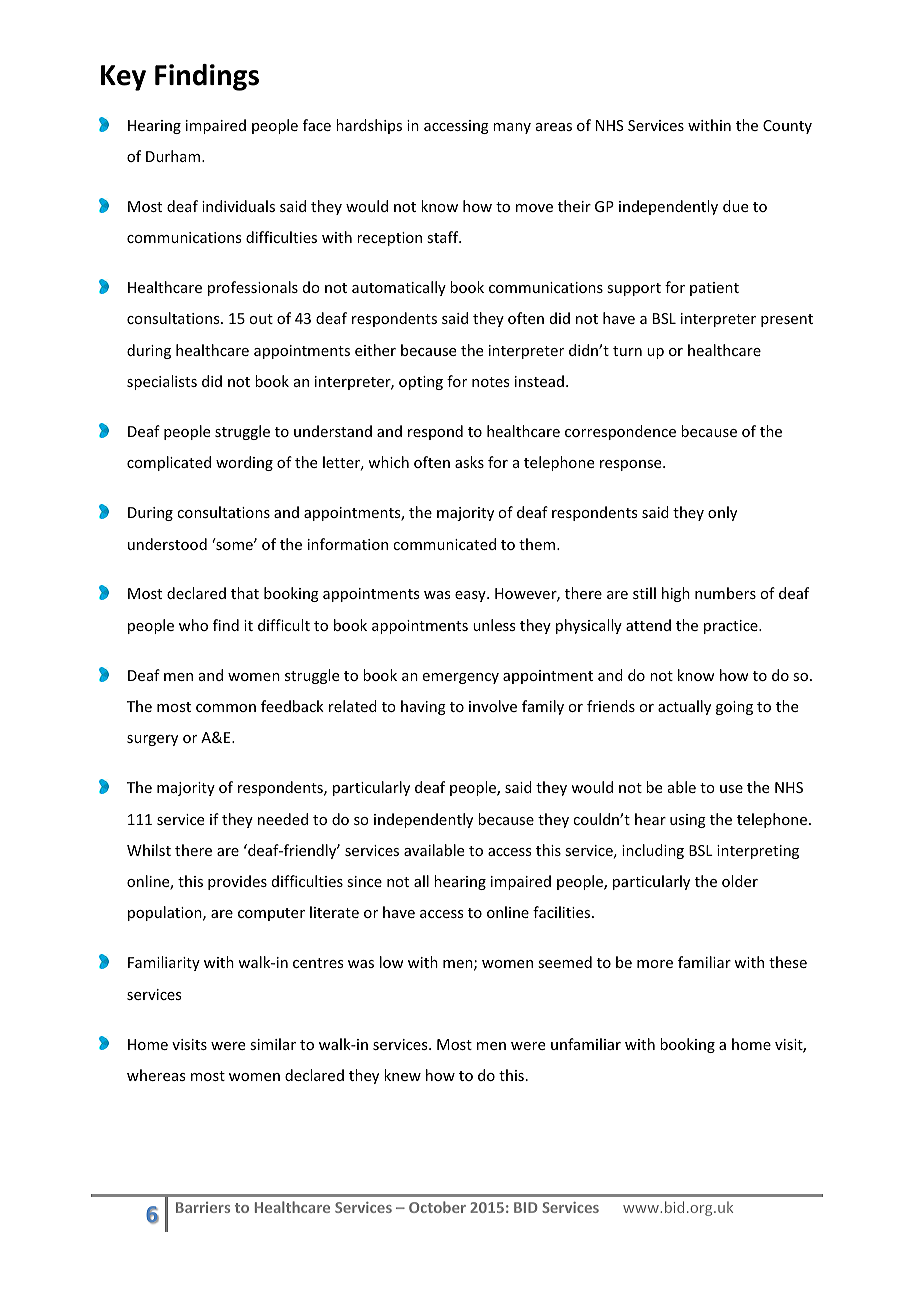  I want to click on complicated, so click(169, 463).
